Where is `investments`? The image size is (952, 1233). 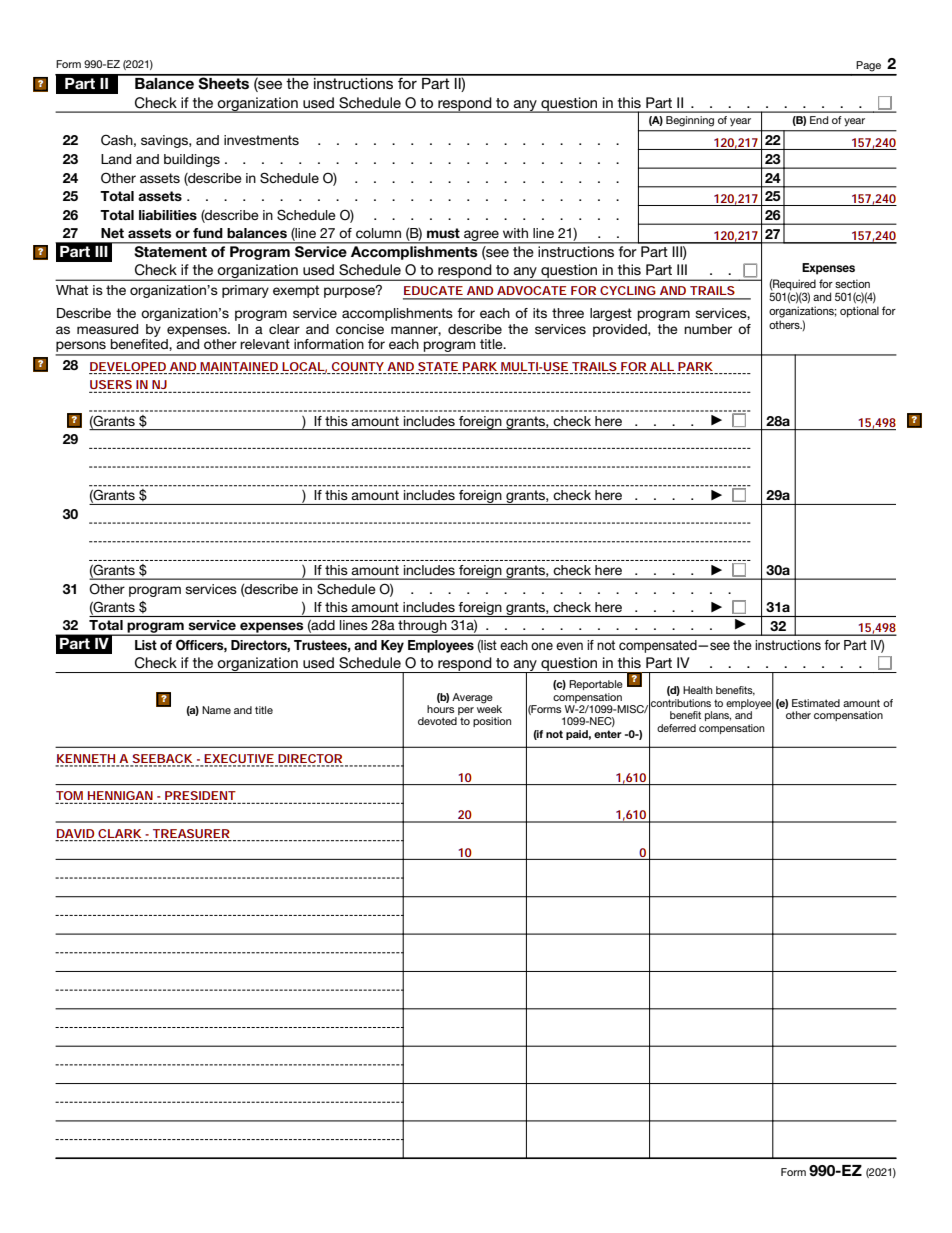 investments is located at coordinates (261, 140).
